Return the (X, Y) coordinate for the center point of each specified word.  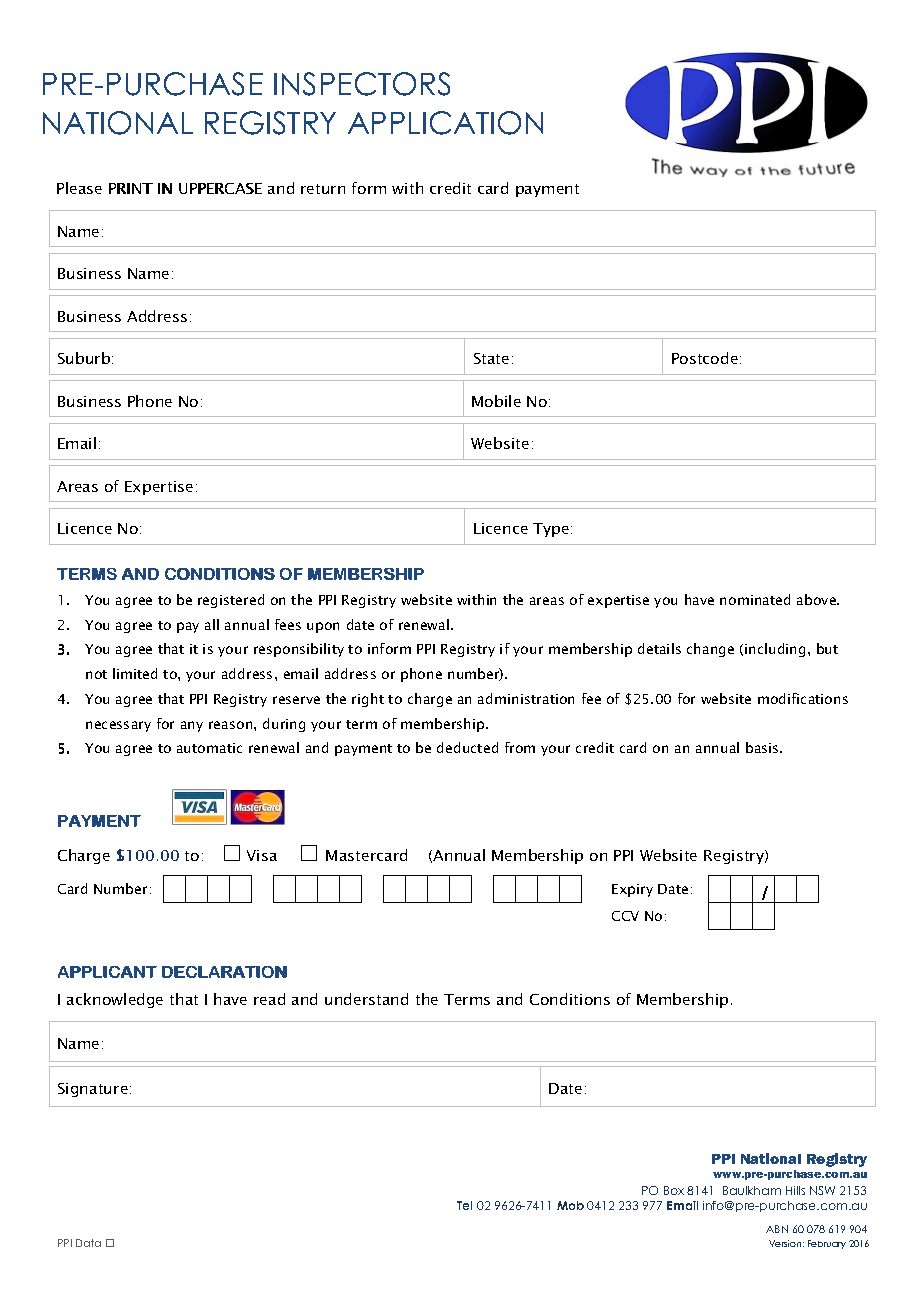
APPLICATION (445, 123)
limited (135, 673)
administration (526, 698)
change (710, 650)
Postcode (705, 358)
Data (88, 1243)
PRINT (131, 188)
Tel (464, 1205)
